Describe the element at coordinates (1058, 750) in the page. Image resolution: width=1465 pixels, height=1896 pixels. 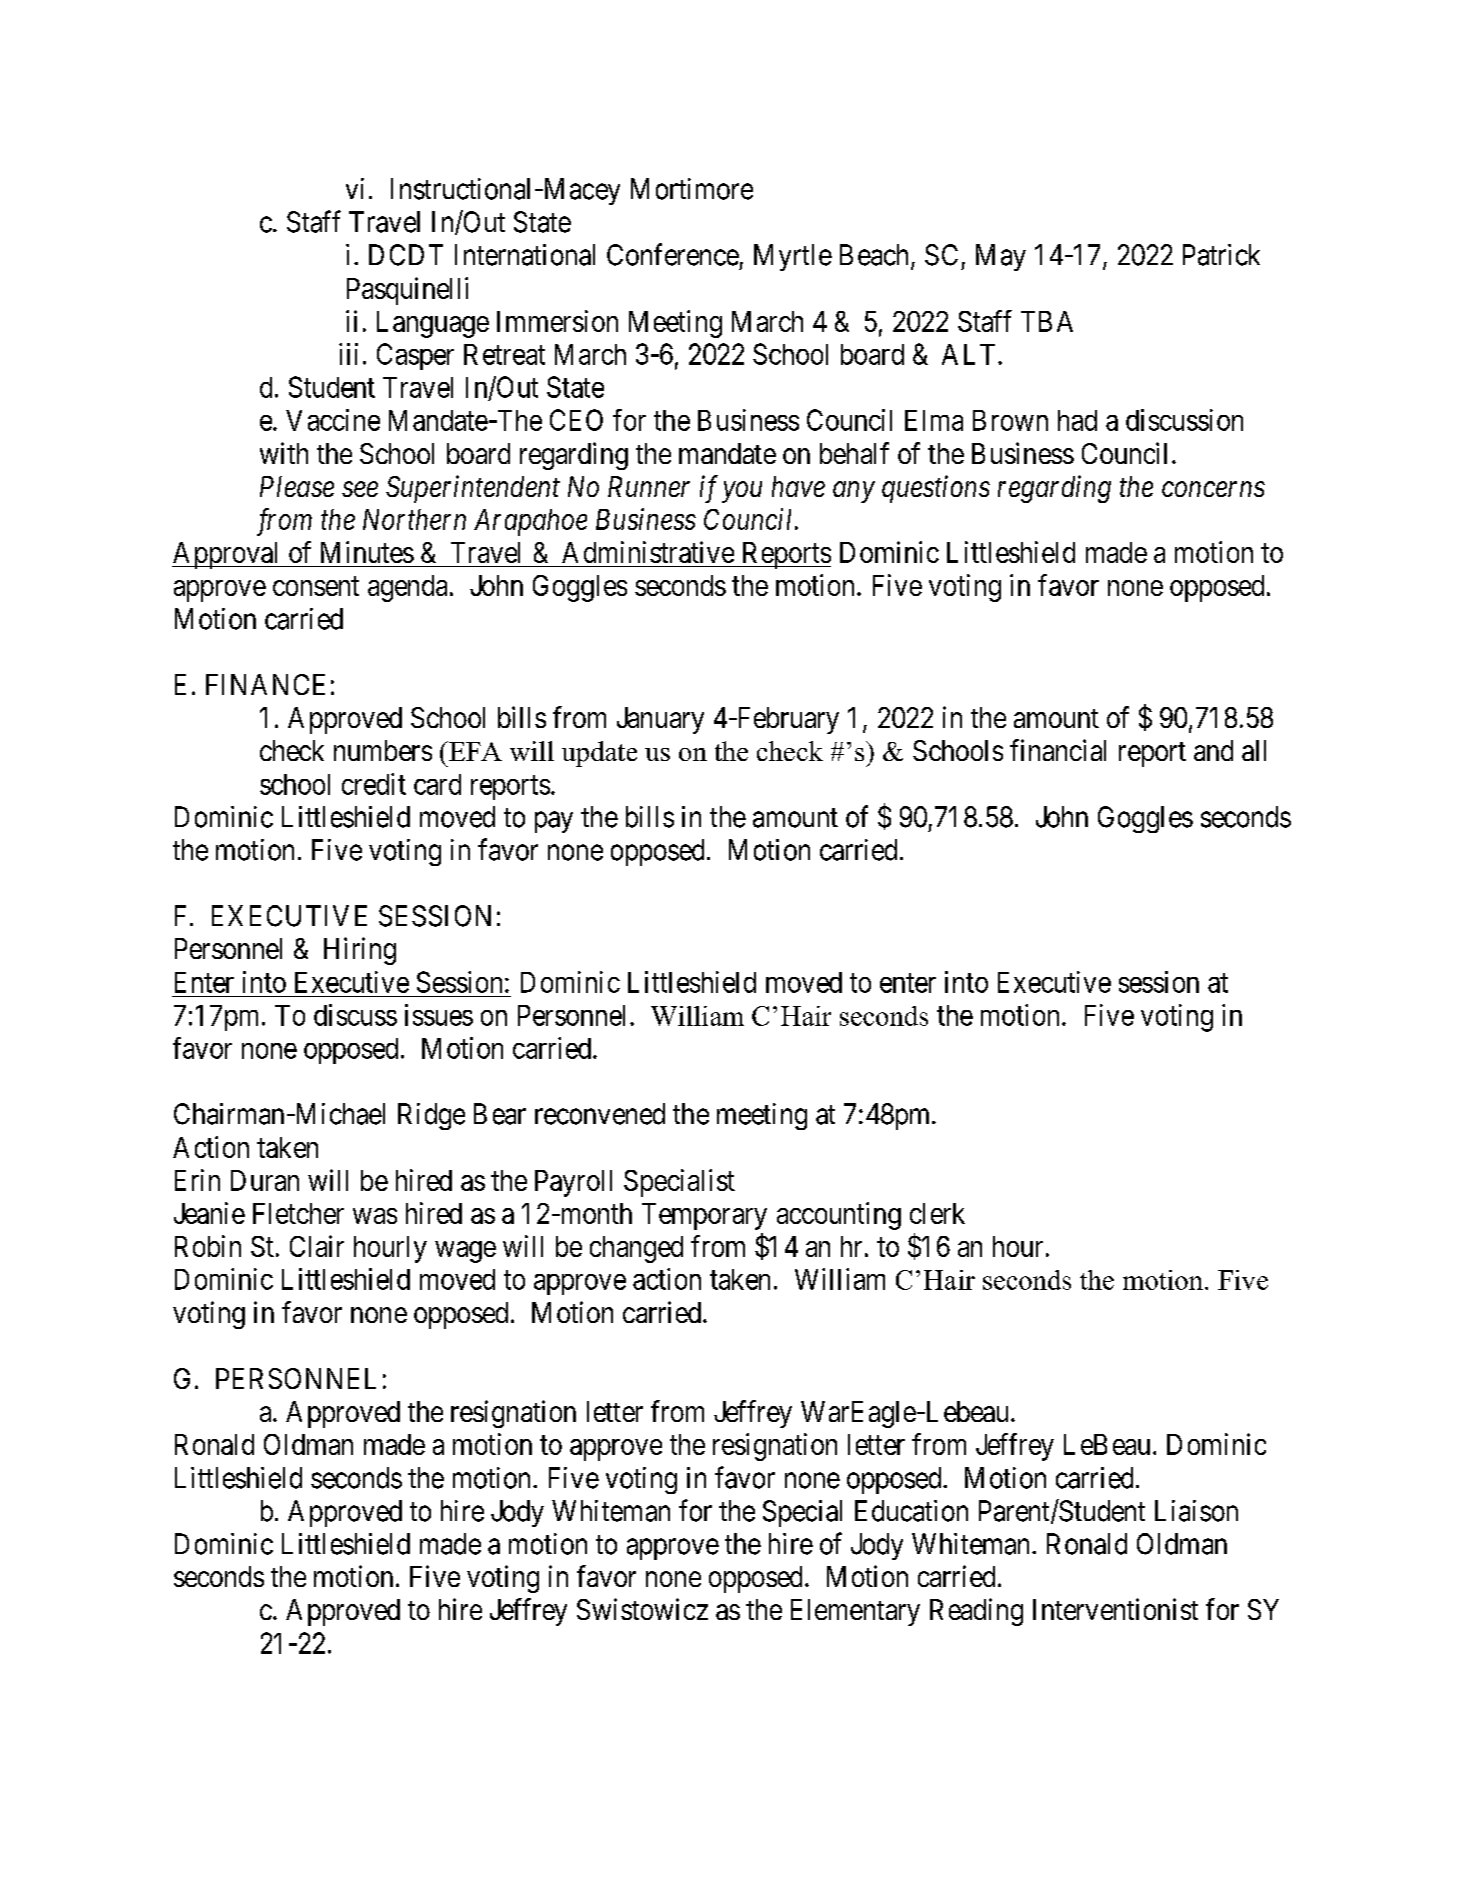
I see `financial` at that location.
